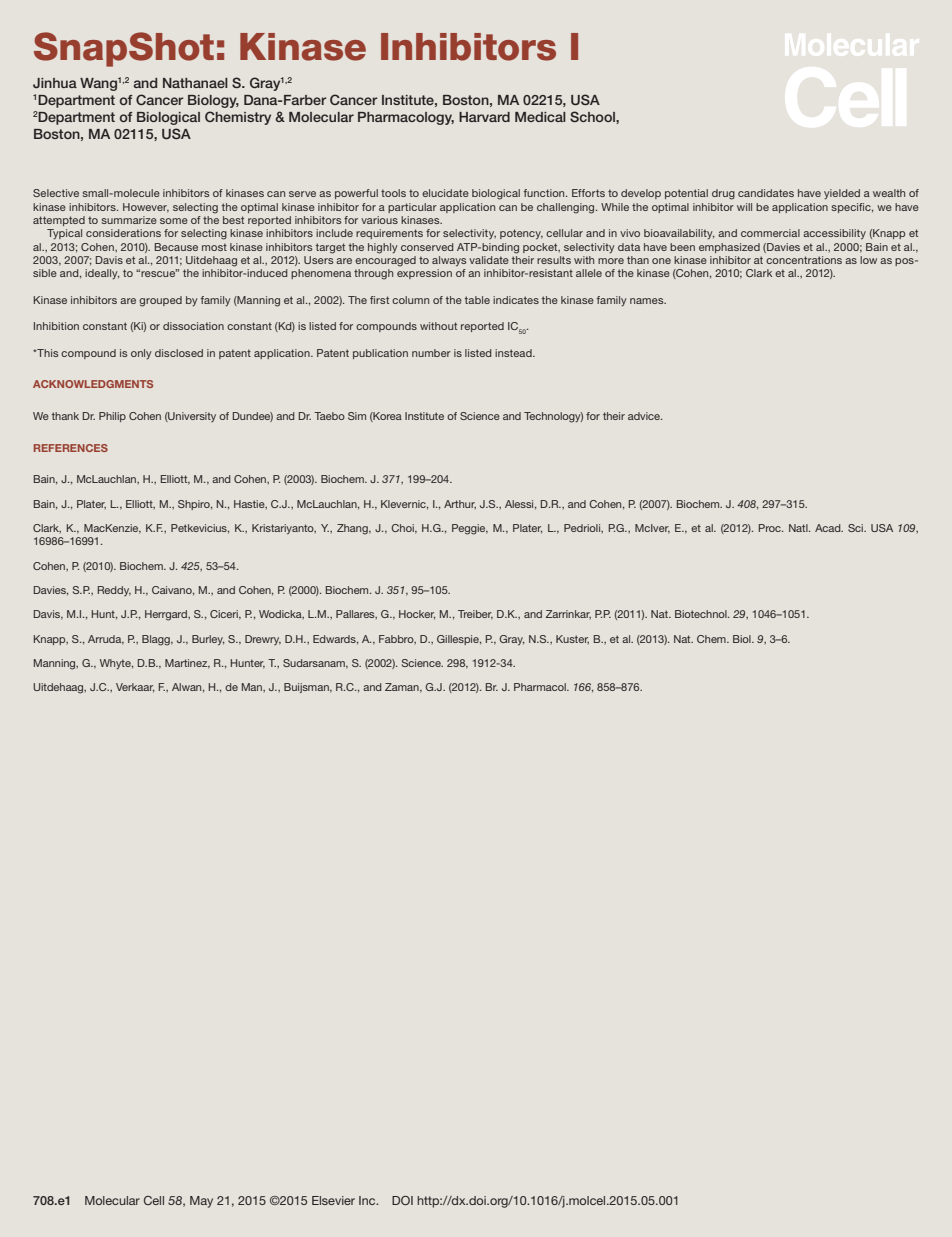 This page has height=1237, width=952. Describe the element at coordinates (208, 640) in the page. I see `Burley` at that location.
